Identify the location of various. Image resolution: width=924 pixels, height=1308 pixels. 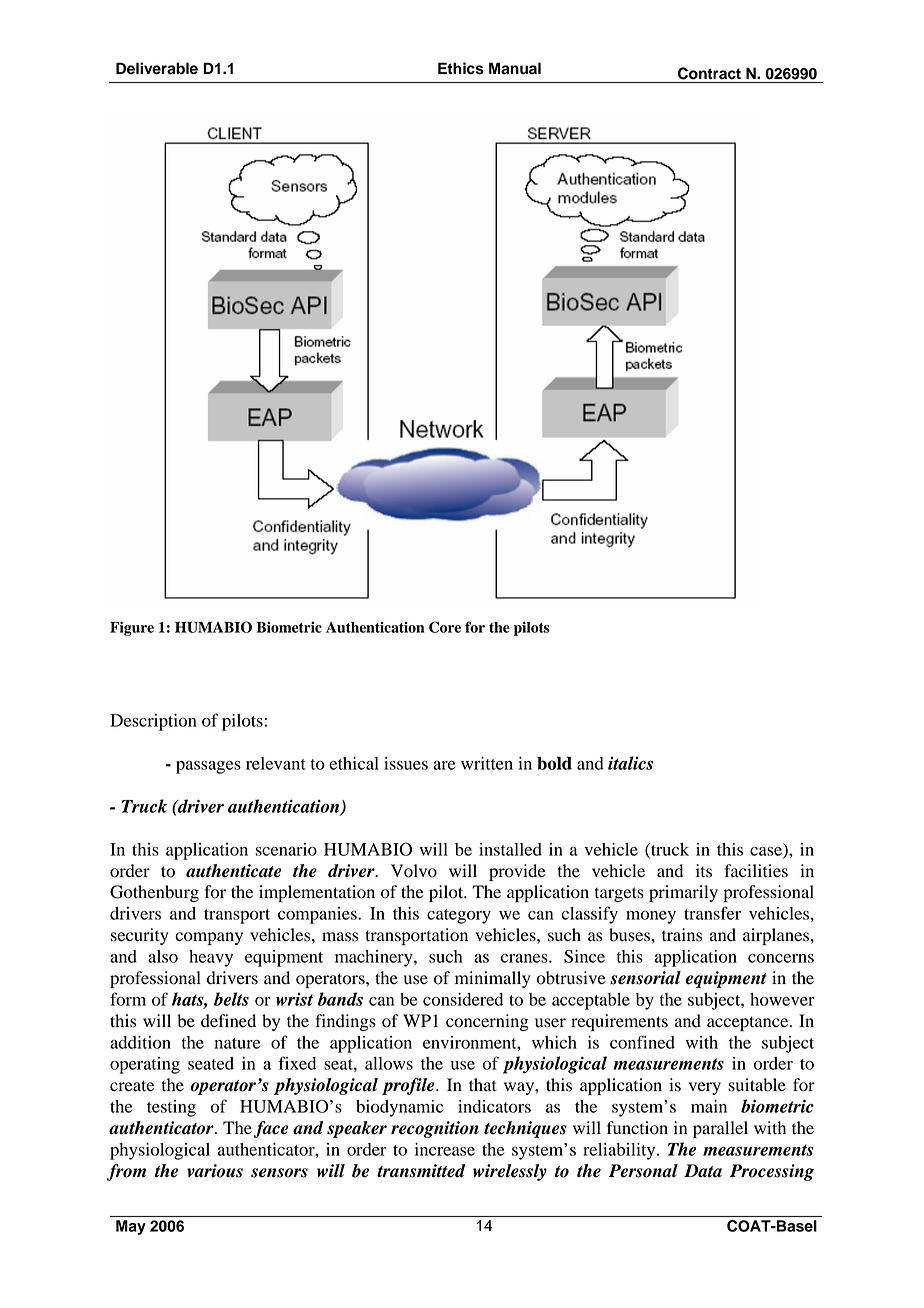
(215, 1171).
